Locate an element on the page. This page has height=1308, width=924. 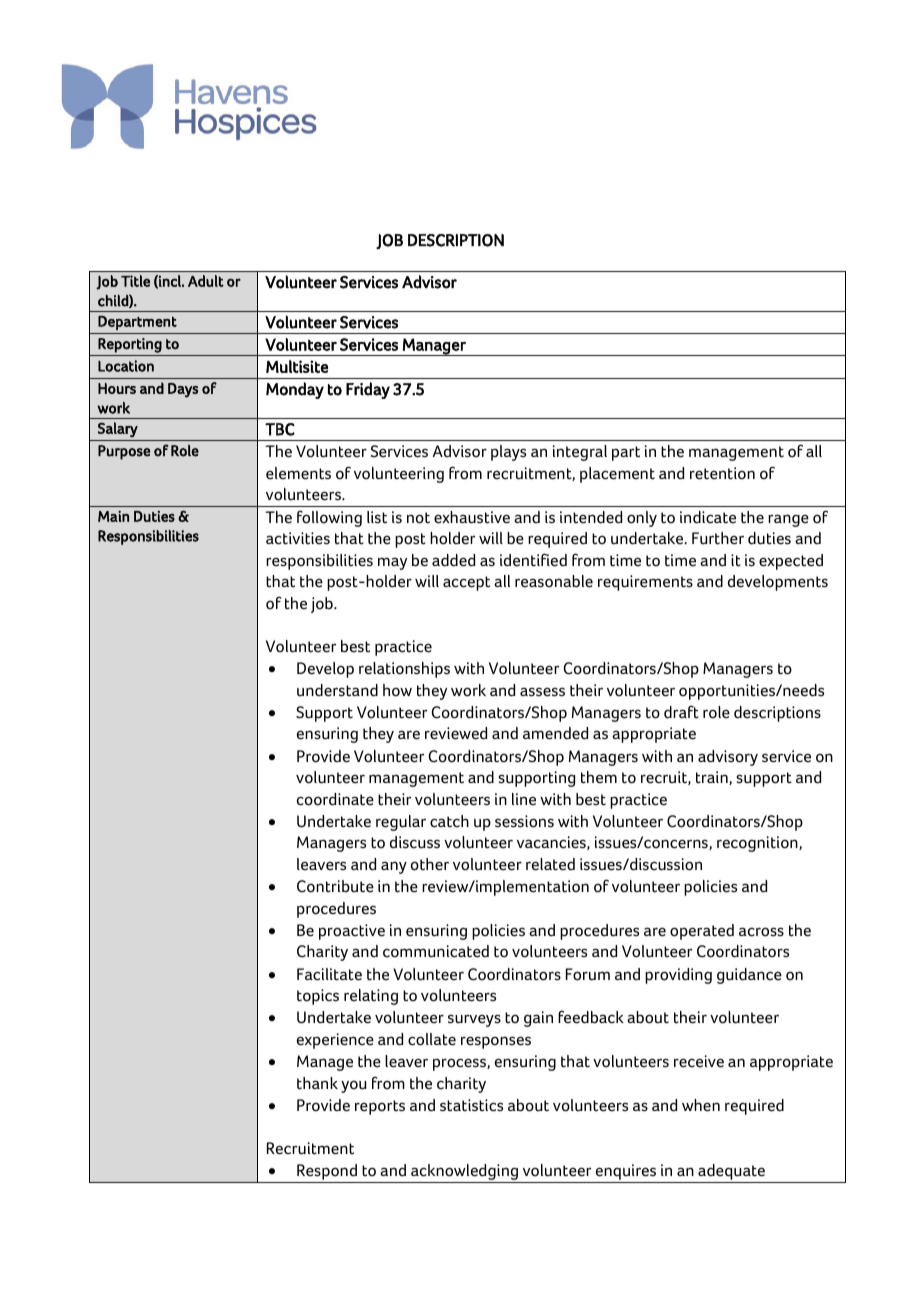
acknowledging is located at coordinates (464, 1173).
